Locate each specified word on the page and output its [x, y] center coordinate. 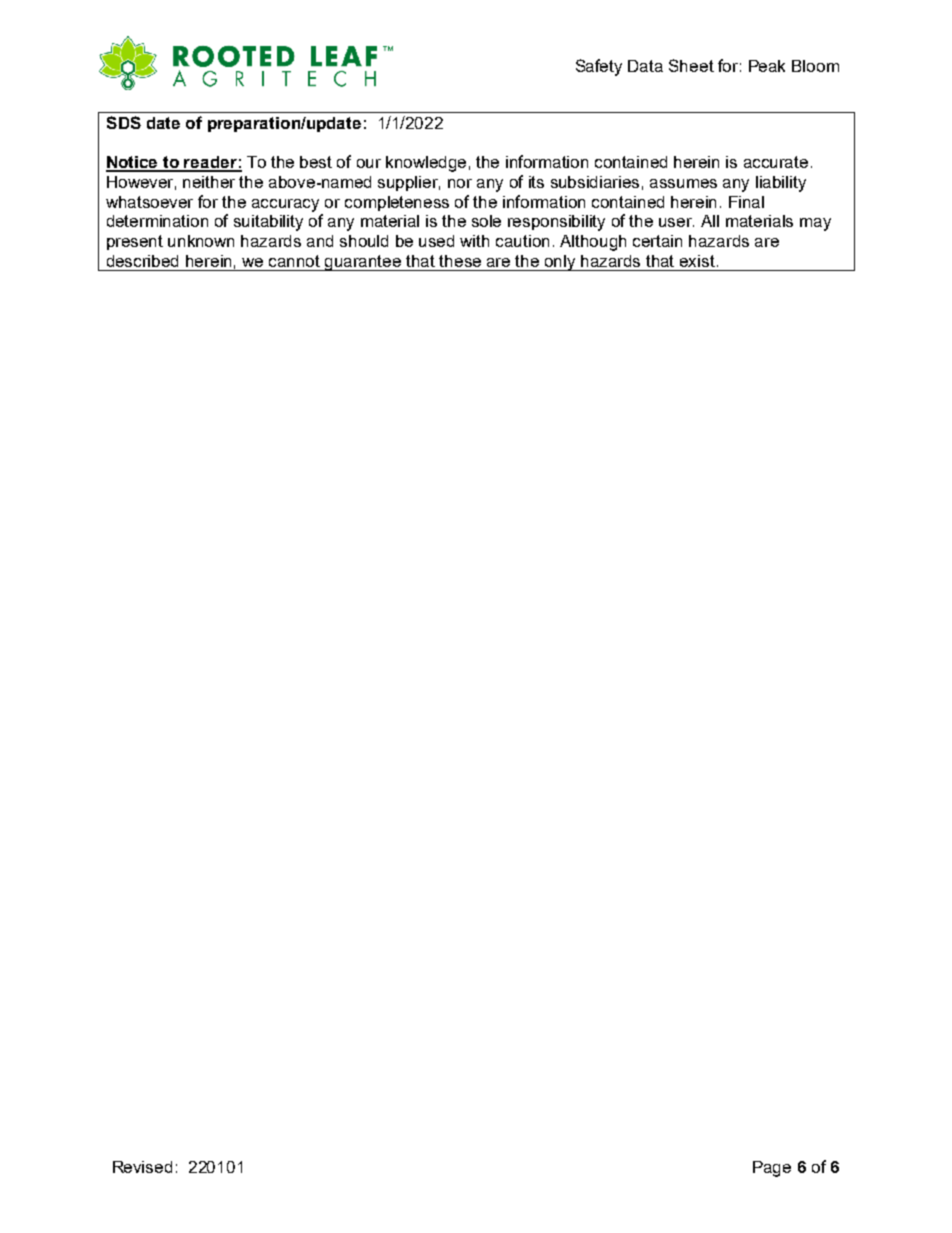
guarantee [363, 263]
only [561, 263]
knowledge [426, 164]
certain [657, 241]
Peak [767, 66]
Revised [142, 1167]
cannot [294, 261]
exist [699, 261]
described [142, 261]
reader [211, 163]
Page [772, 1169]
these [460, 261]
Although [593, 243]
